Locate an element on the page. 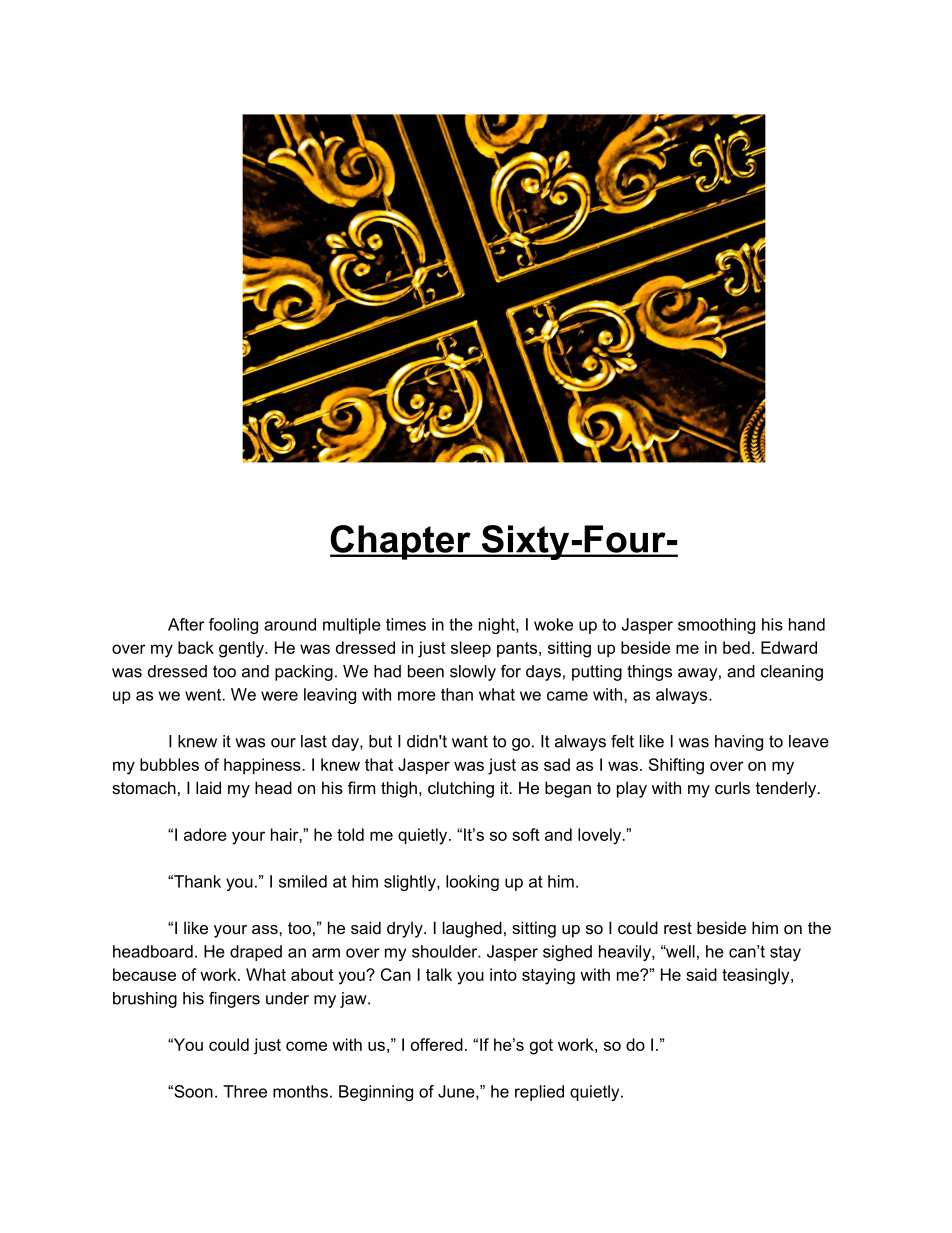 Image resolution: width=952 pixels, height=1233 pixels. cleaning is located at coordinates (792, 673).
